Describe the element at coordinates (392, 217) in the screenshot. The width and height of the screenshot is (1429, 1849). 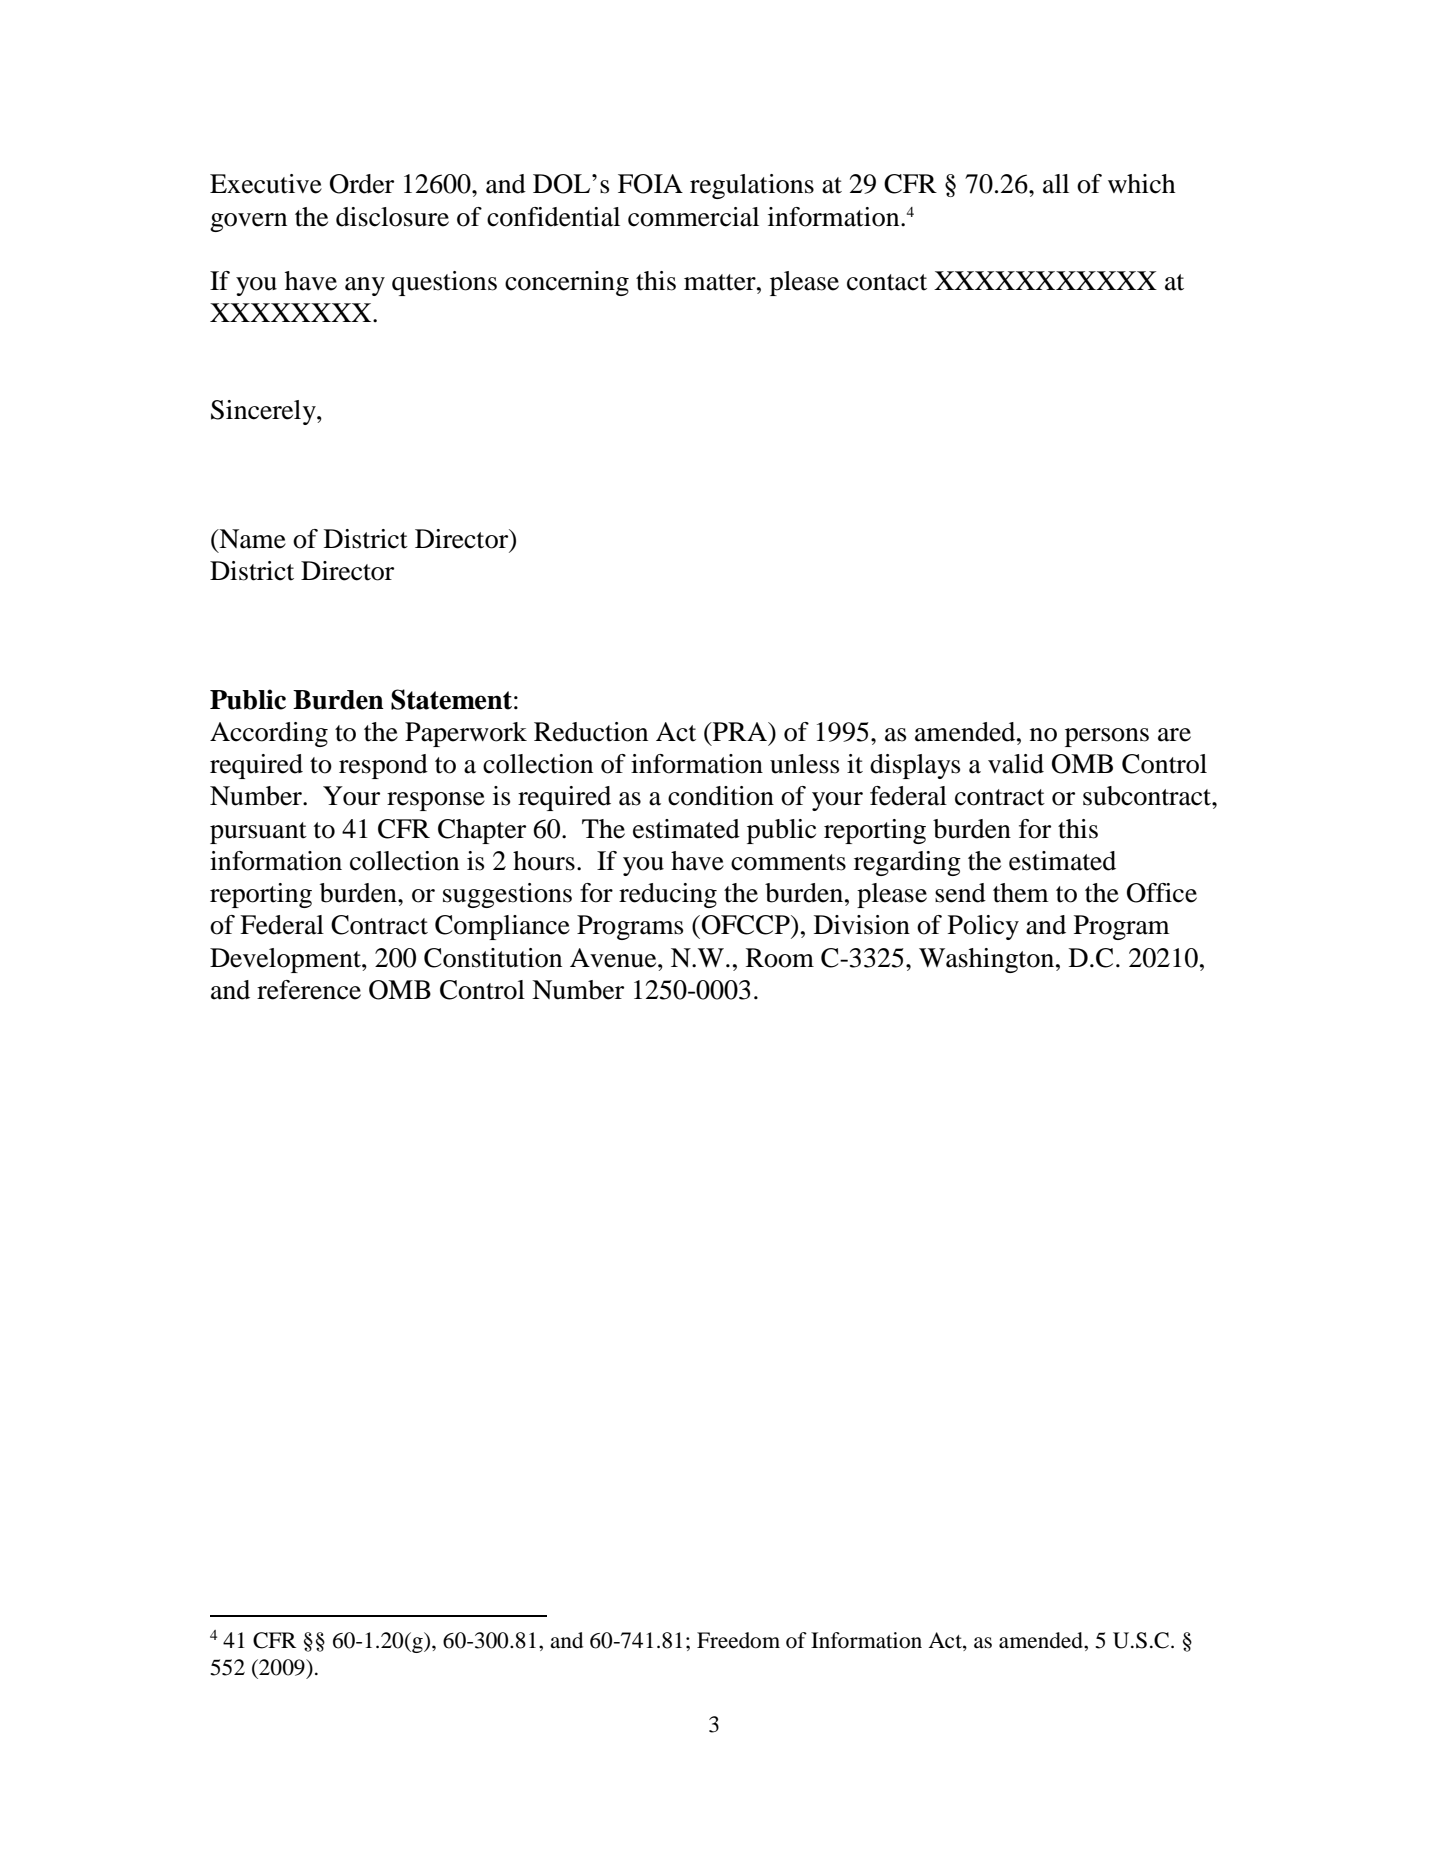
I see `disclosure` at that location.
